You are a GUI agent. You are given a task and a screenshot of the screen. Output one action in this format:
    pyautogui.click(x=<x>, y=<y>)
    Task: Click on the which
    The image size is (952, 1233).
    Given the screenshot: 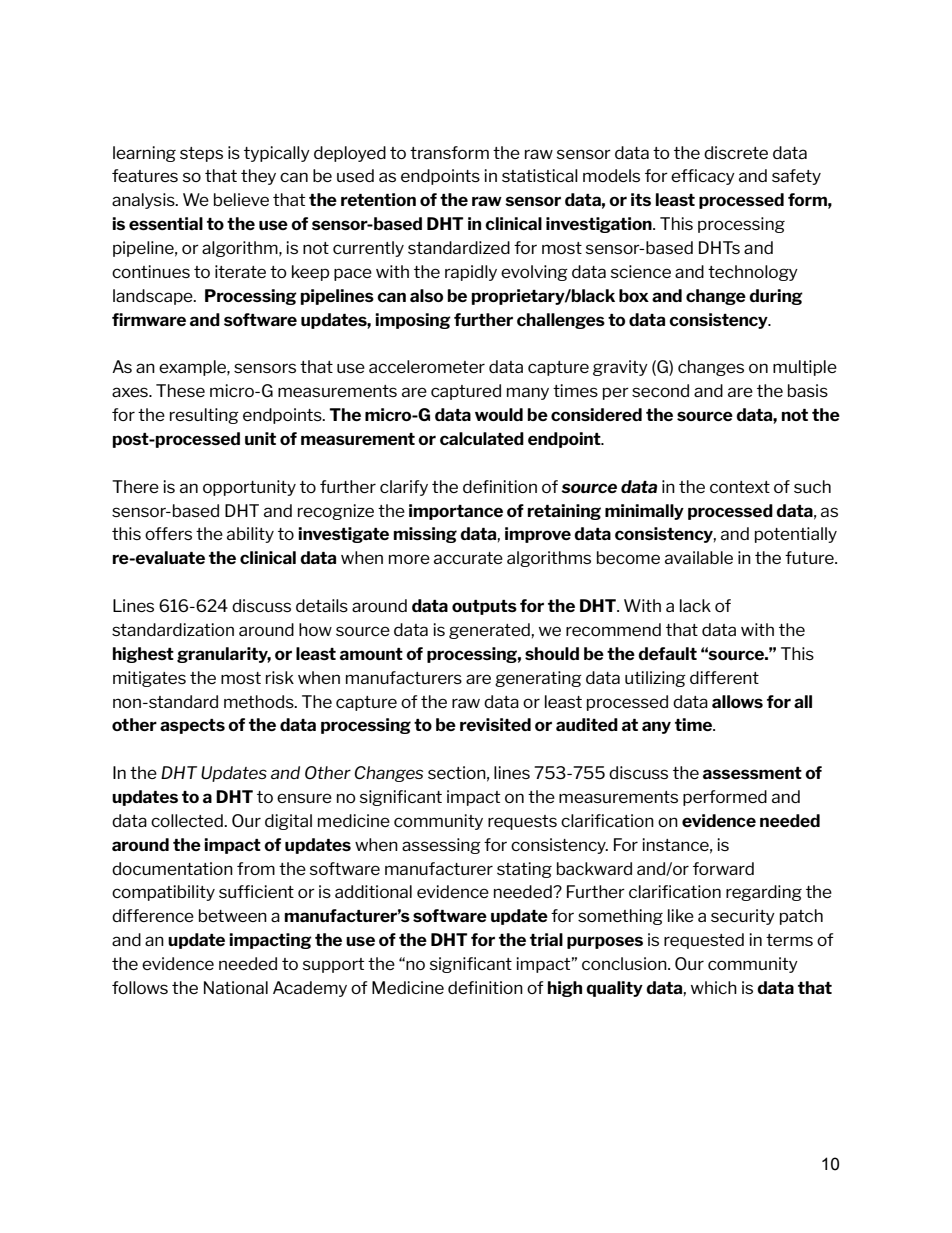 What is the action you would take?
    pyautogui.click(x=714, y=987)
